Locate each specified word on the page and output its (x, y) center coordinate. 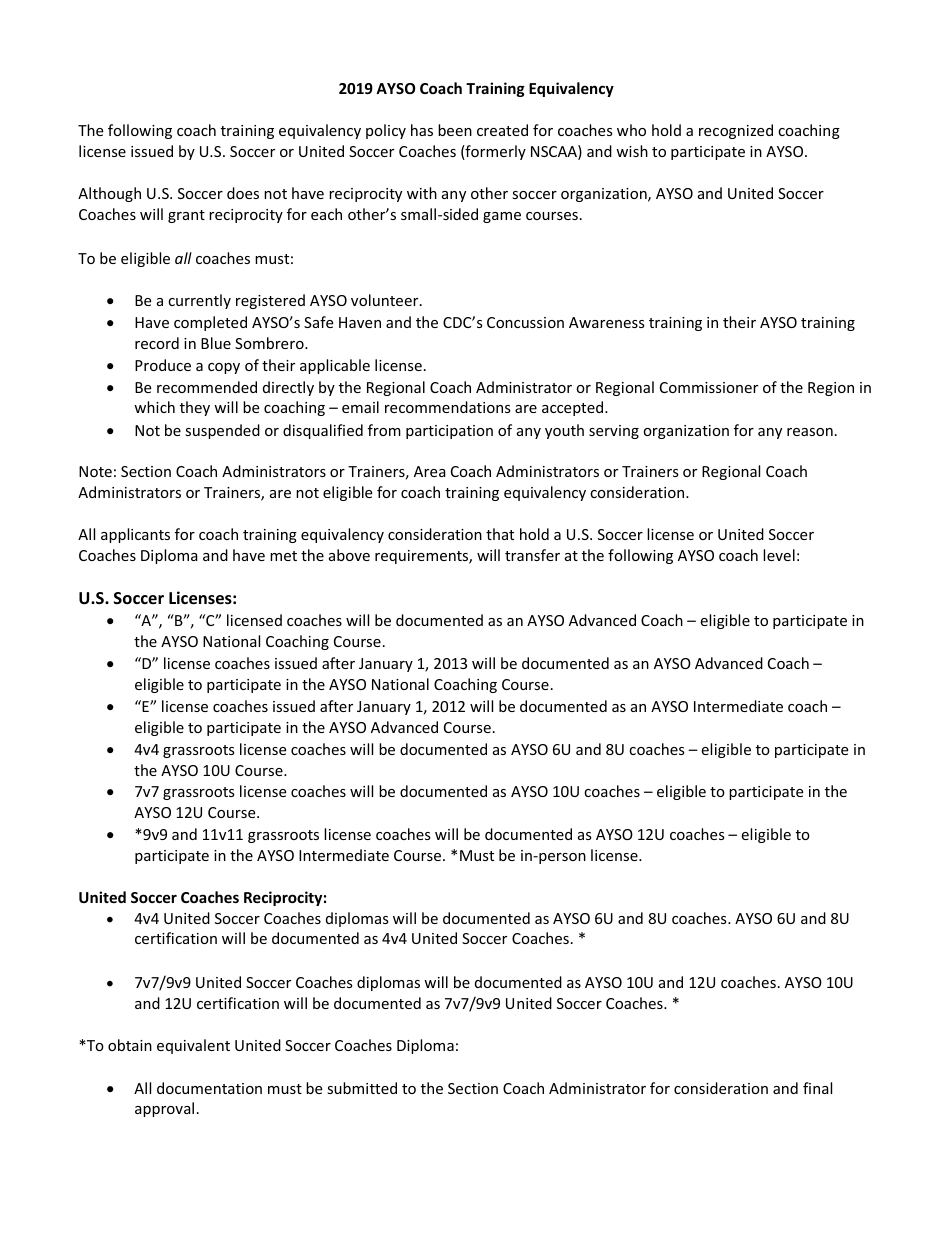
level (779, 555)
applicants (135, 535)
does (243, 193)
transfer (532, 555)
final (817, 1088)
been (455, 130)
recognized (736, 131)
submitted (362, 1088)
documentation (209, 1088)
